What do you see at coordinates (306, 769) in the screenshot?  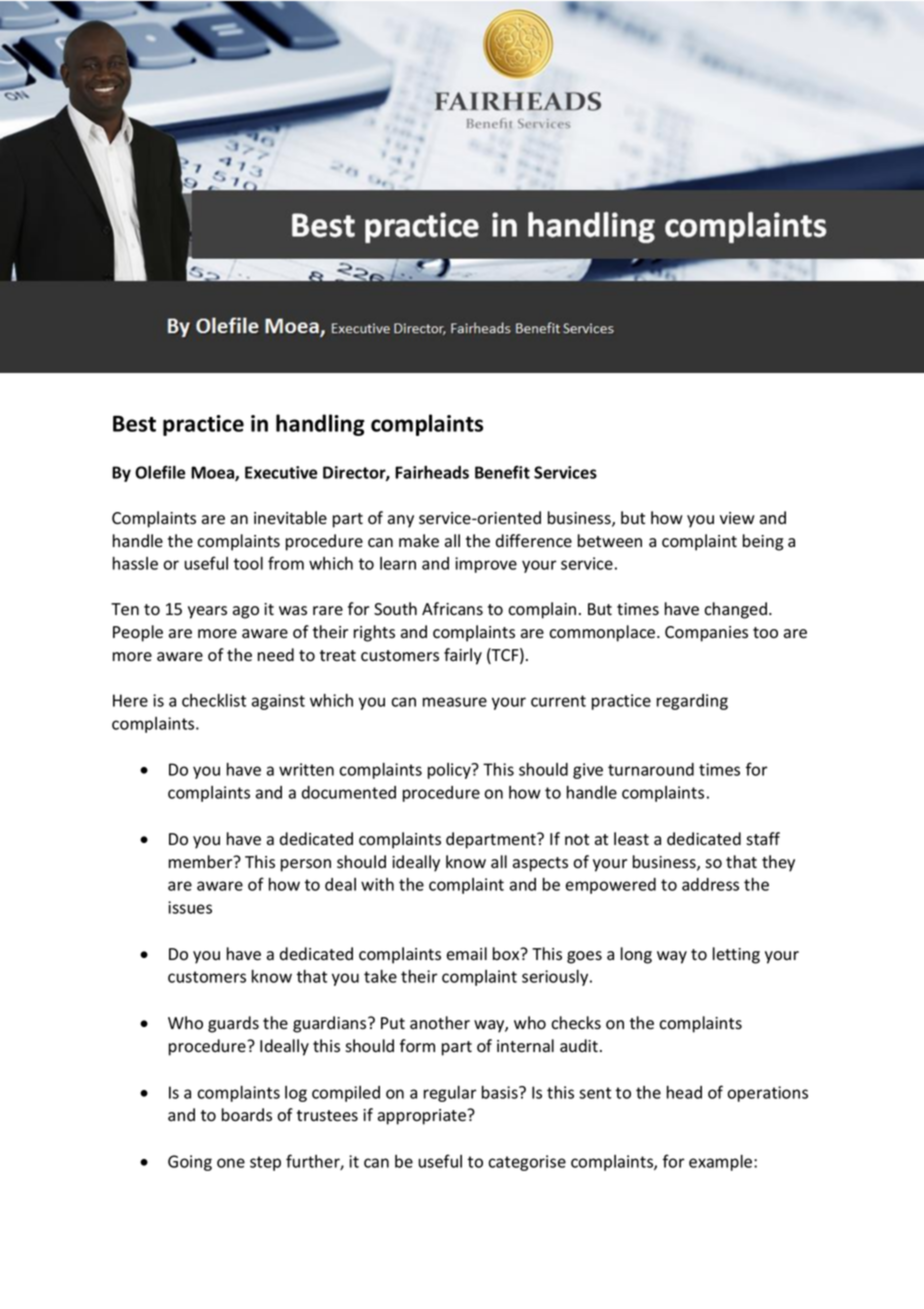 I see `written` at bounding box center [306, 769].
